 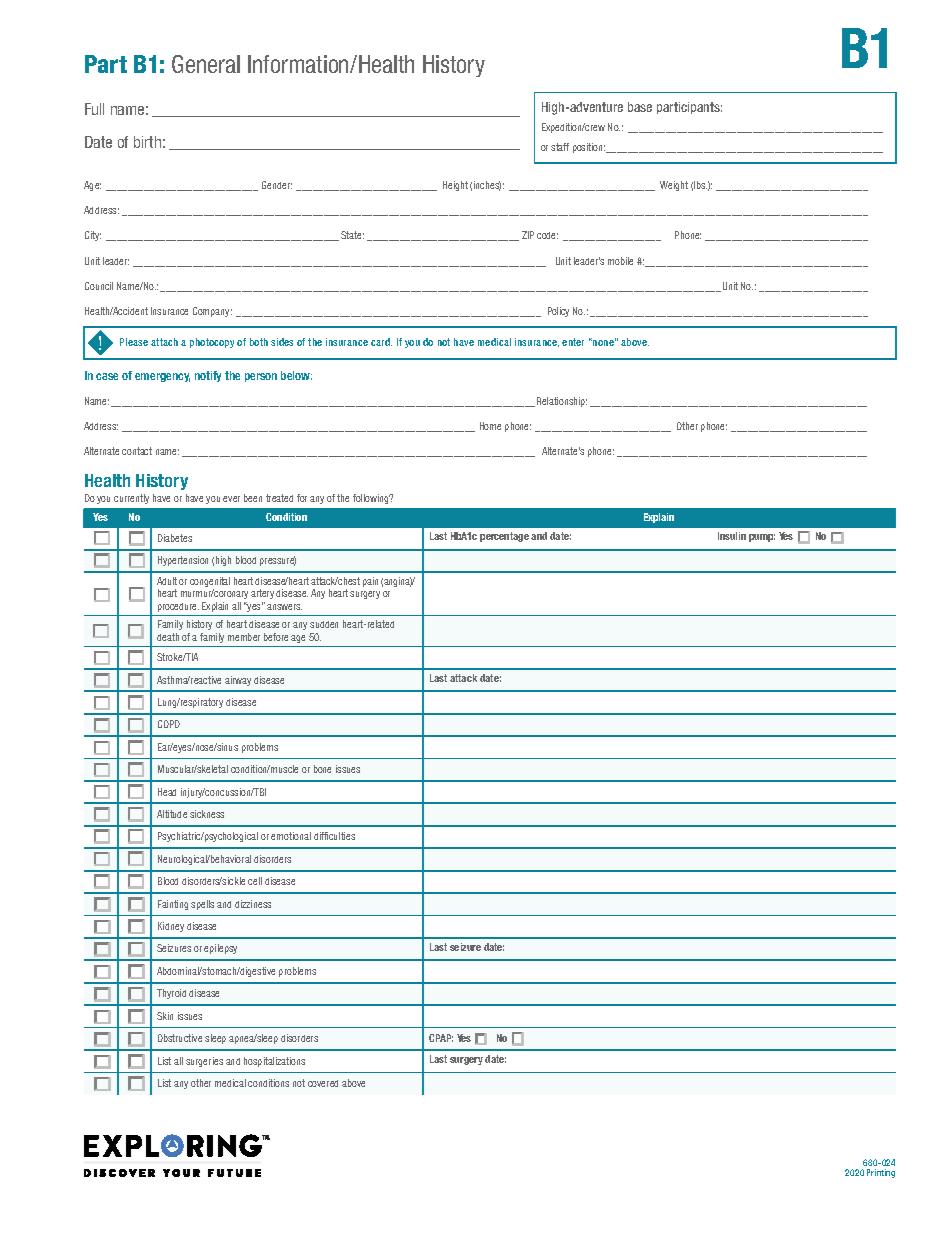 I want to click on General, so click(x=206, y=64).
